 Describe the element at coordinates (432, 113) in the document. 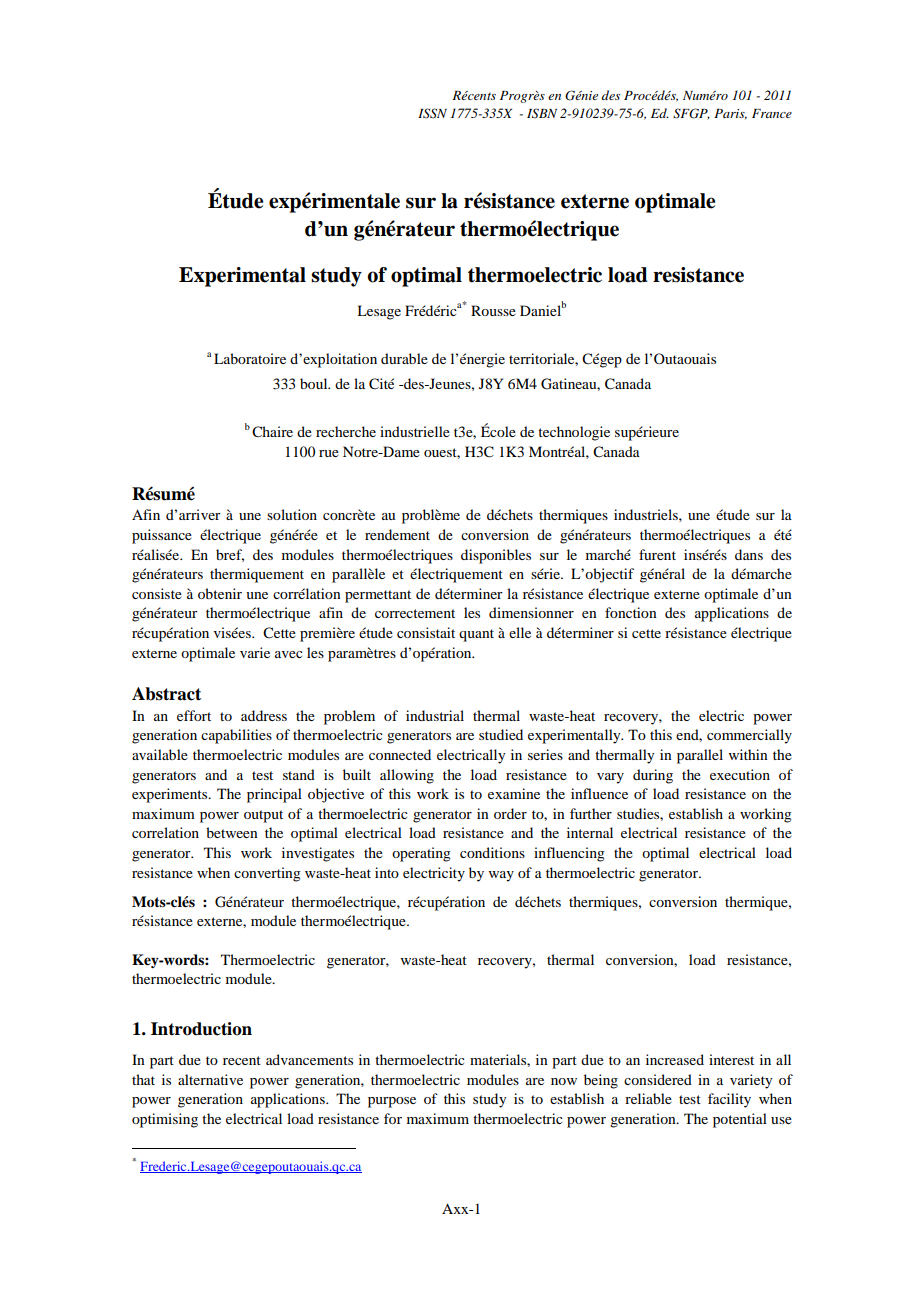

I see `ISSN` at that location.
